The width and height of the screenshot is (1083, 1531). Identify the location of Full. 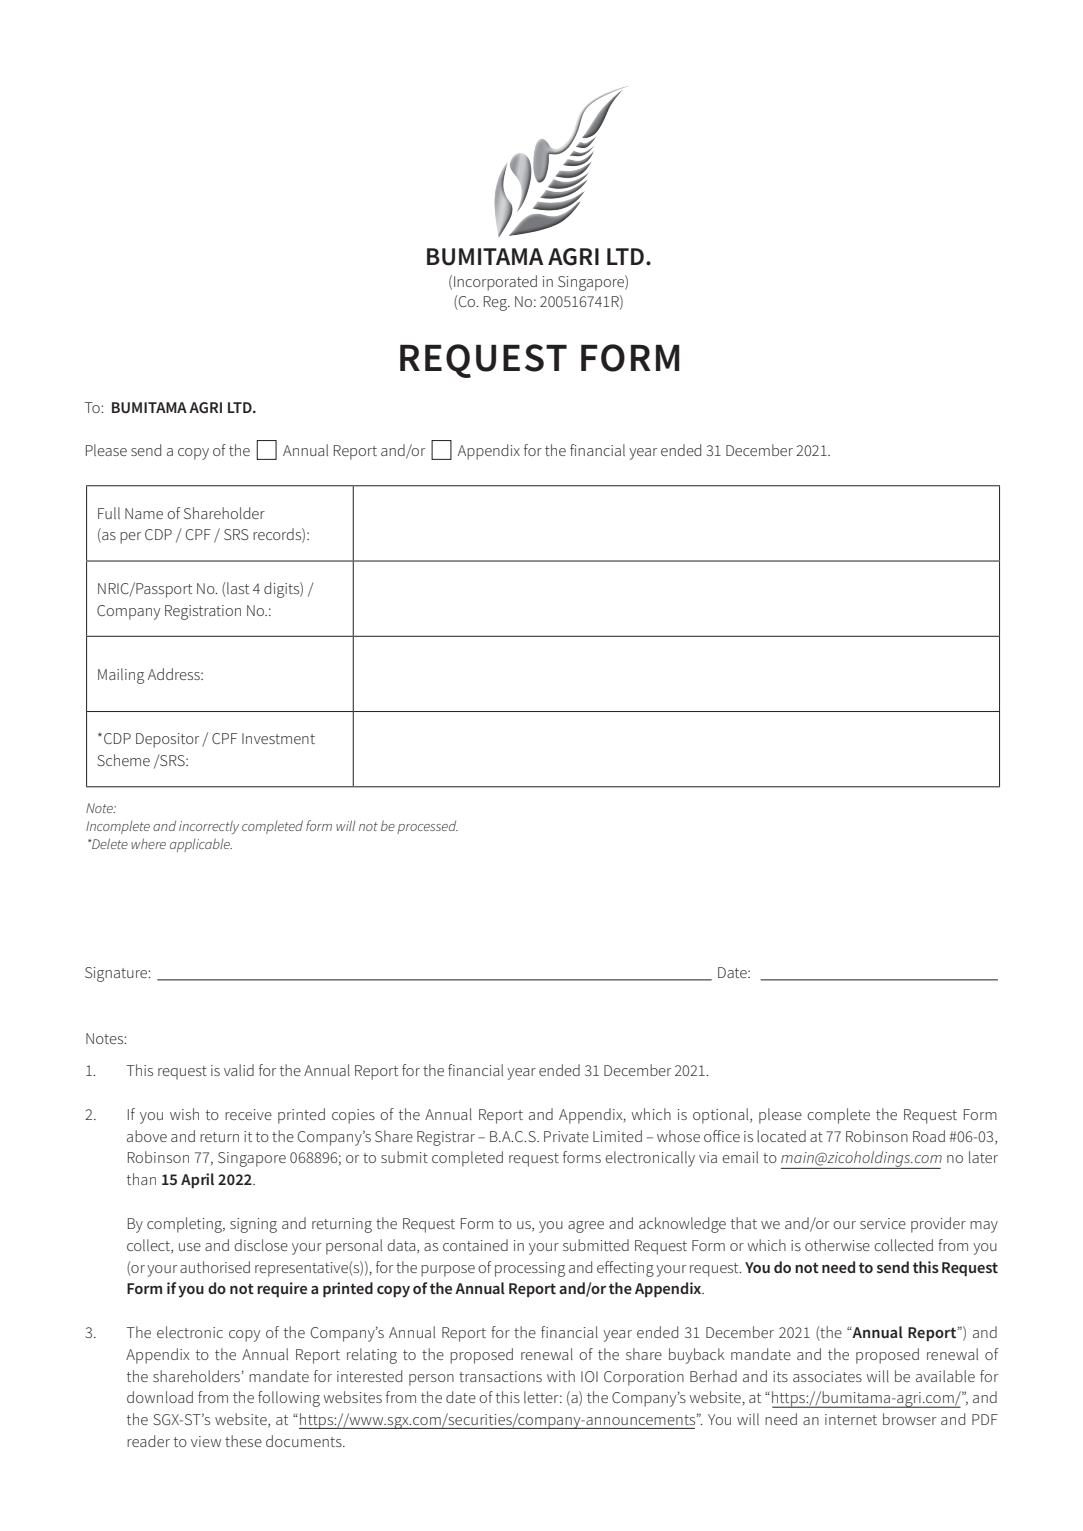
(109, 513).
